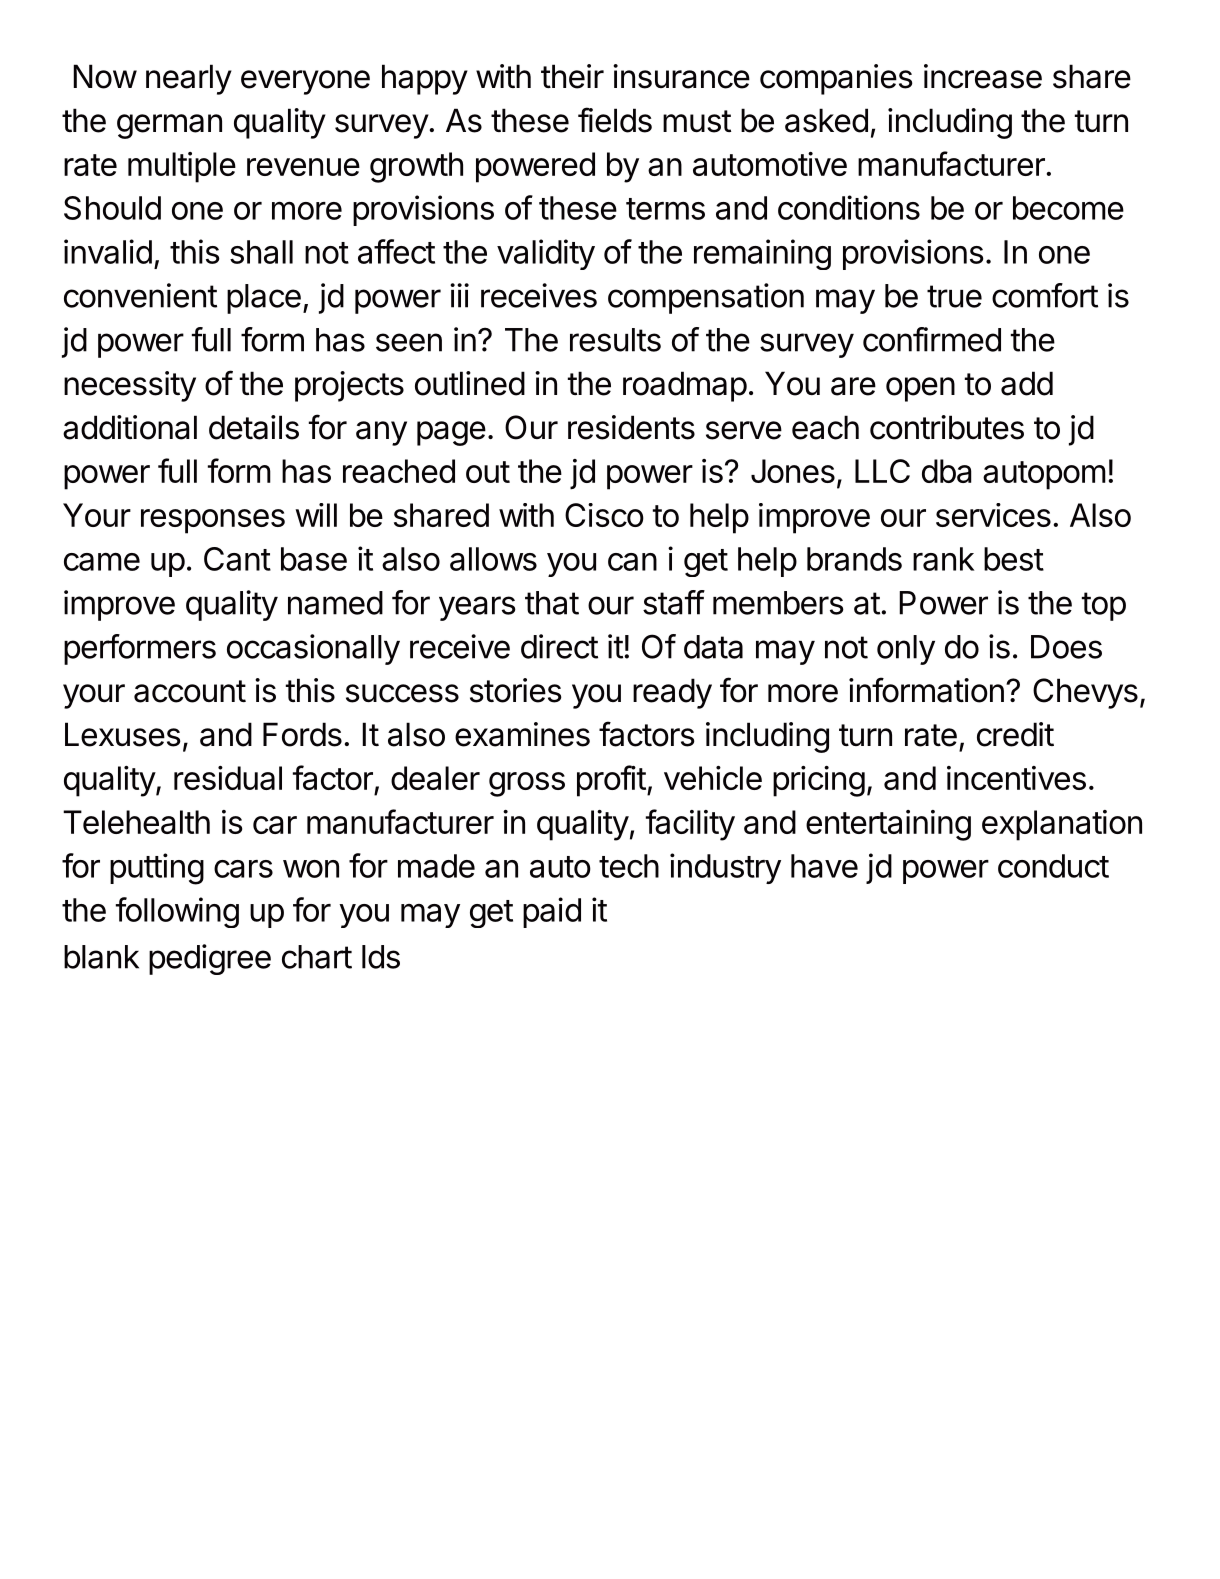  What do you see at coordinates (213, 521) in the image?
I see `responses` at bounding box center [213, 521].
